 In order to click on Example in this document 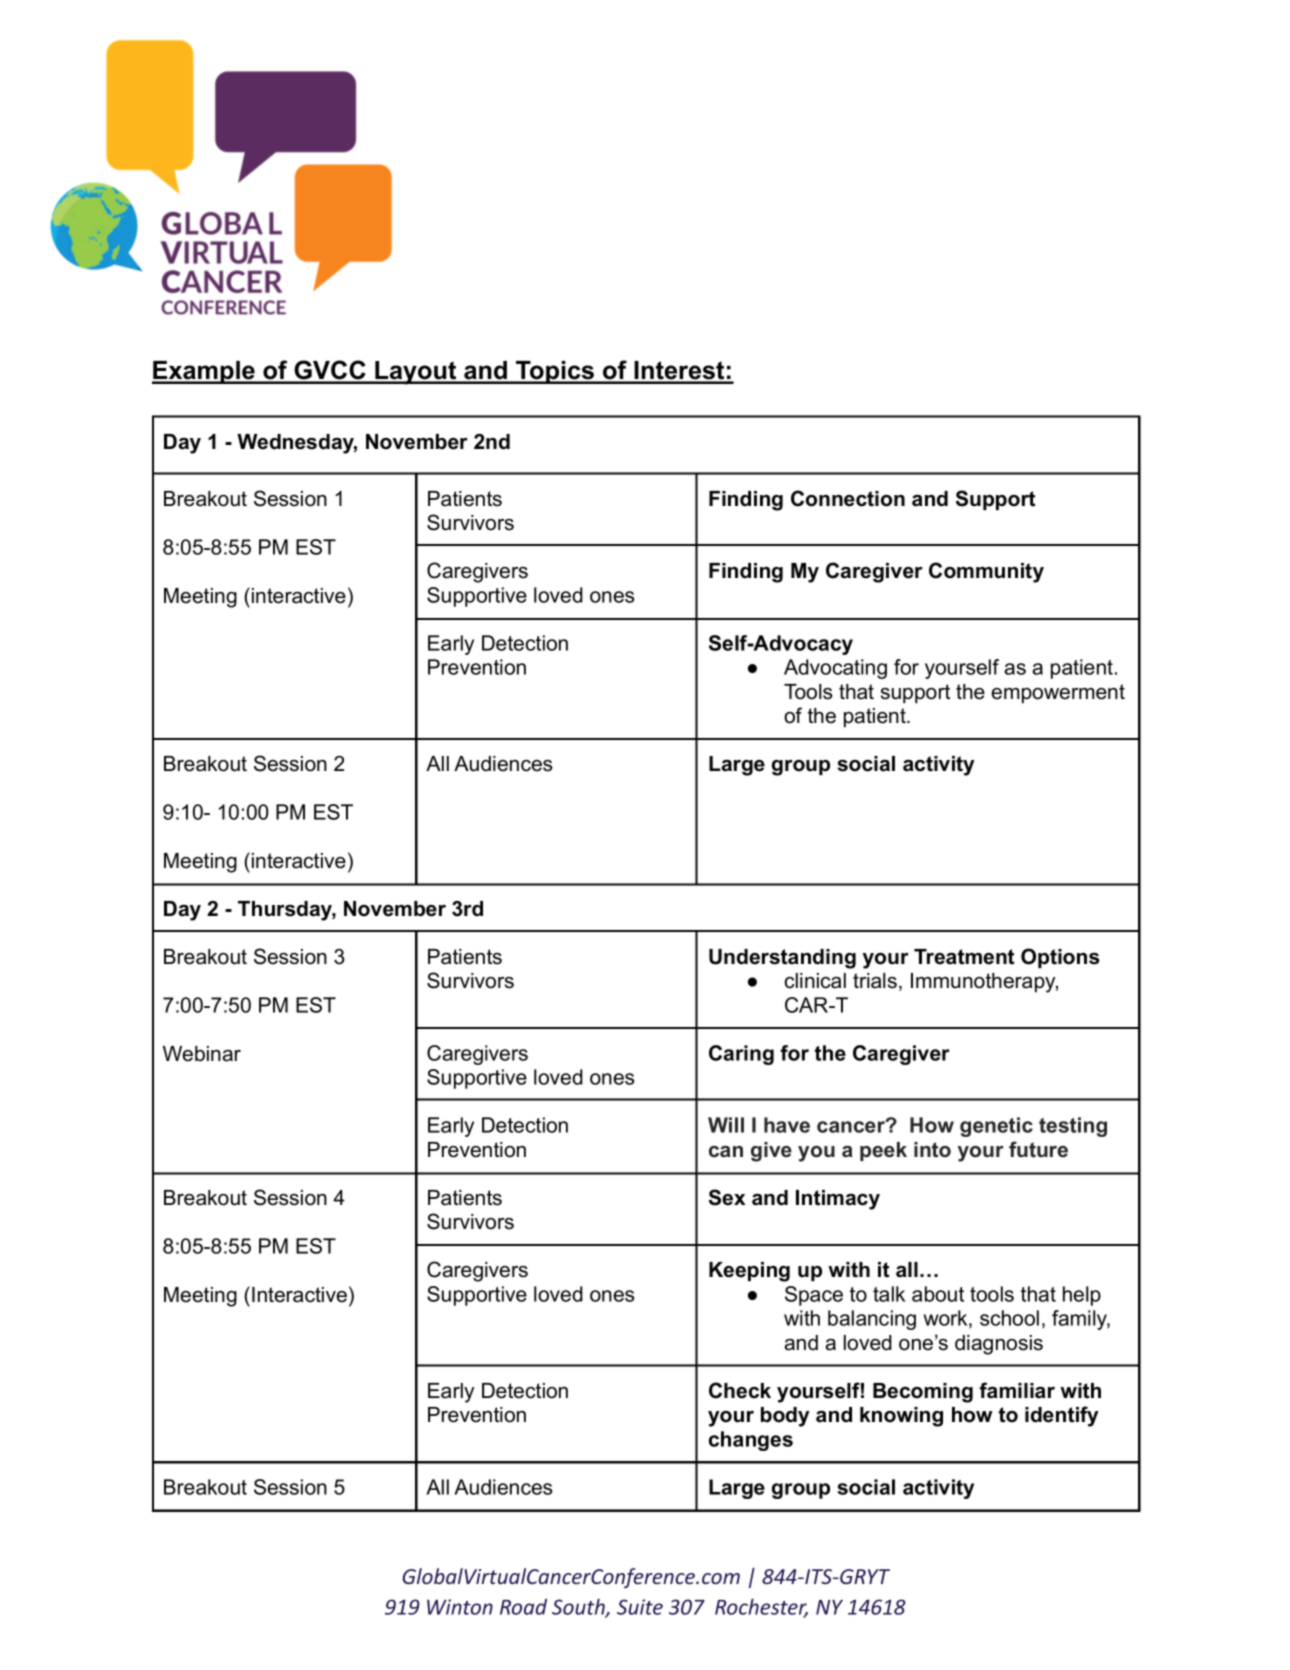, I will do `click(204, 372)`.
